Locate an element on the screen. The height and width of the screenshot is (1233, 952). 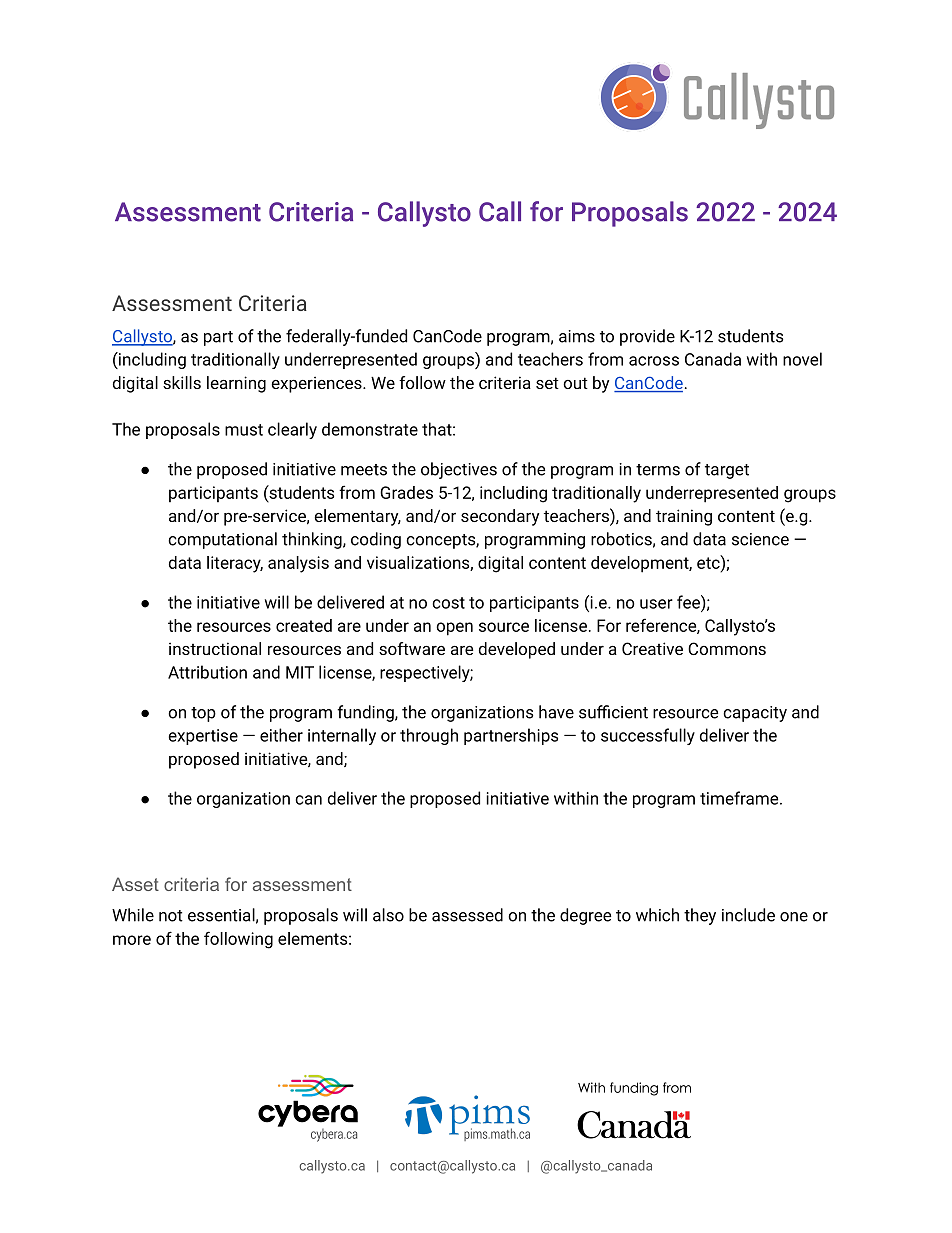
computational is located at coordinates (222, 540).
